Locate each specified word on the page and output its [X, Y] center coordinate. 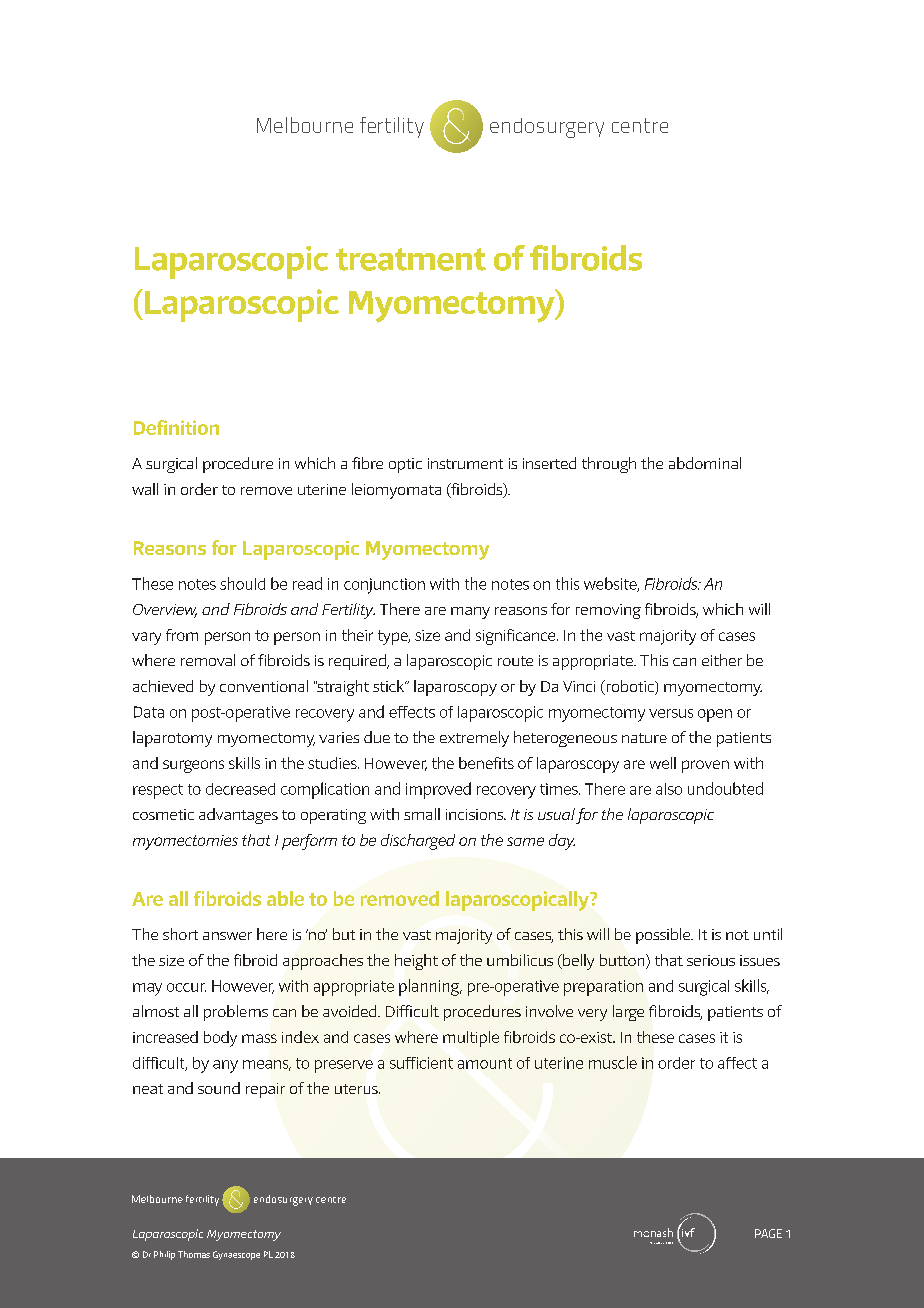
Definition [176, 427]
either [722, 660]
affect [737, 1063]
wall [145, 489]
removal [208, 660]
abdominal [705, 463]
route [515, 661]
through [609, 465]
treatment [411, 259]
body [220, 1039]
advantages [238, 816]
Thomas [194, 1254]
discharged [418, 842]
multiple [471, 1039]
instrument [465, 463]
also [669, 789]
